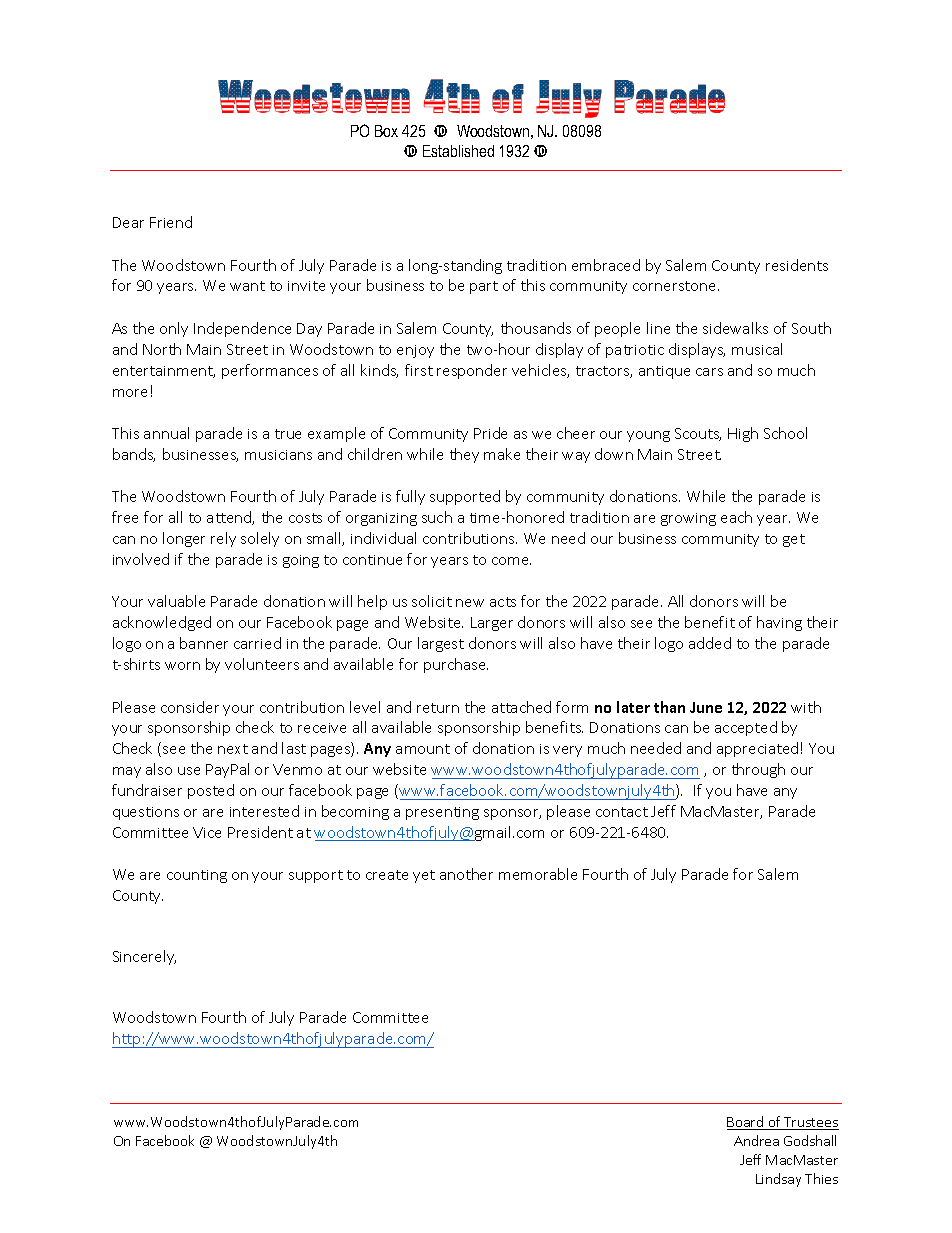 This screenshot has height=1233, width=952. Describe the element at coordinates (756, 1140) in the screenshot. I see `Andrea` at that location.
